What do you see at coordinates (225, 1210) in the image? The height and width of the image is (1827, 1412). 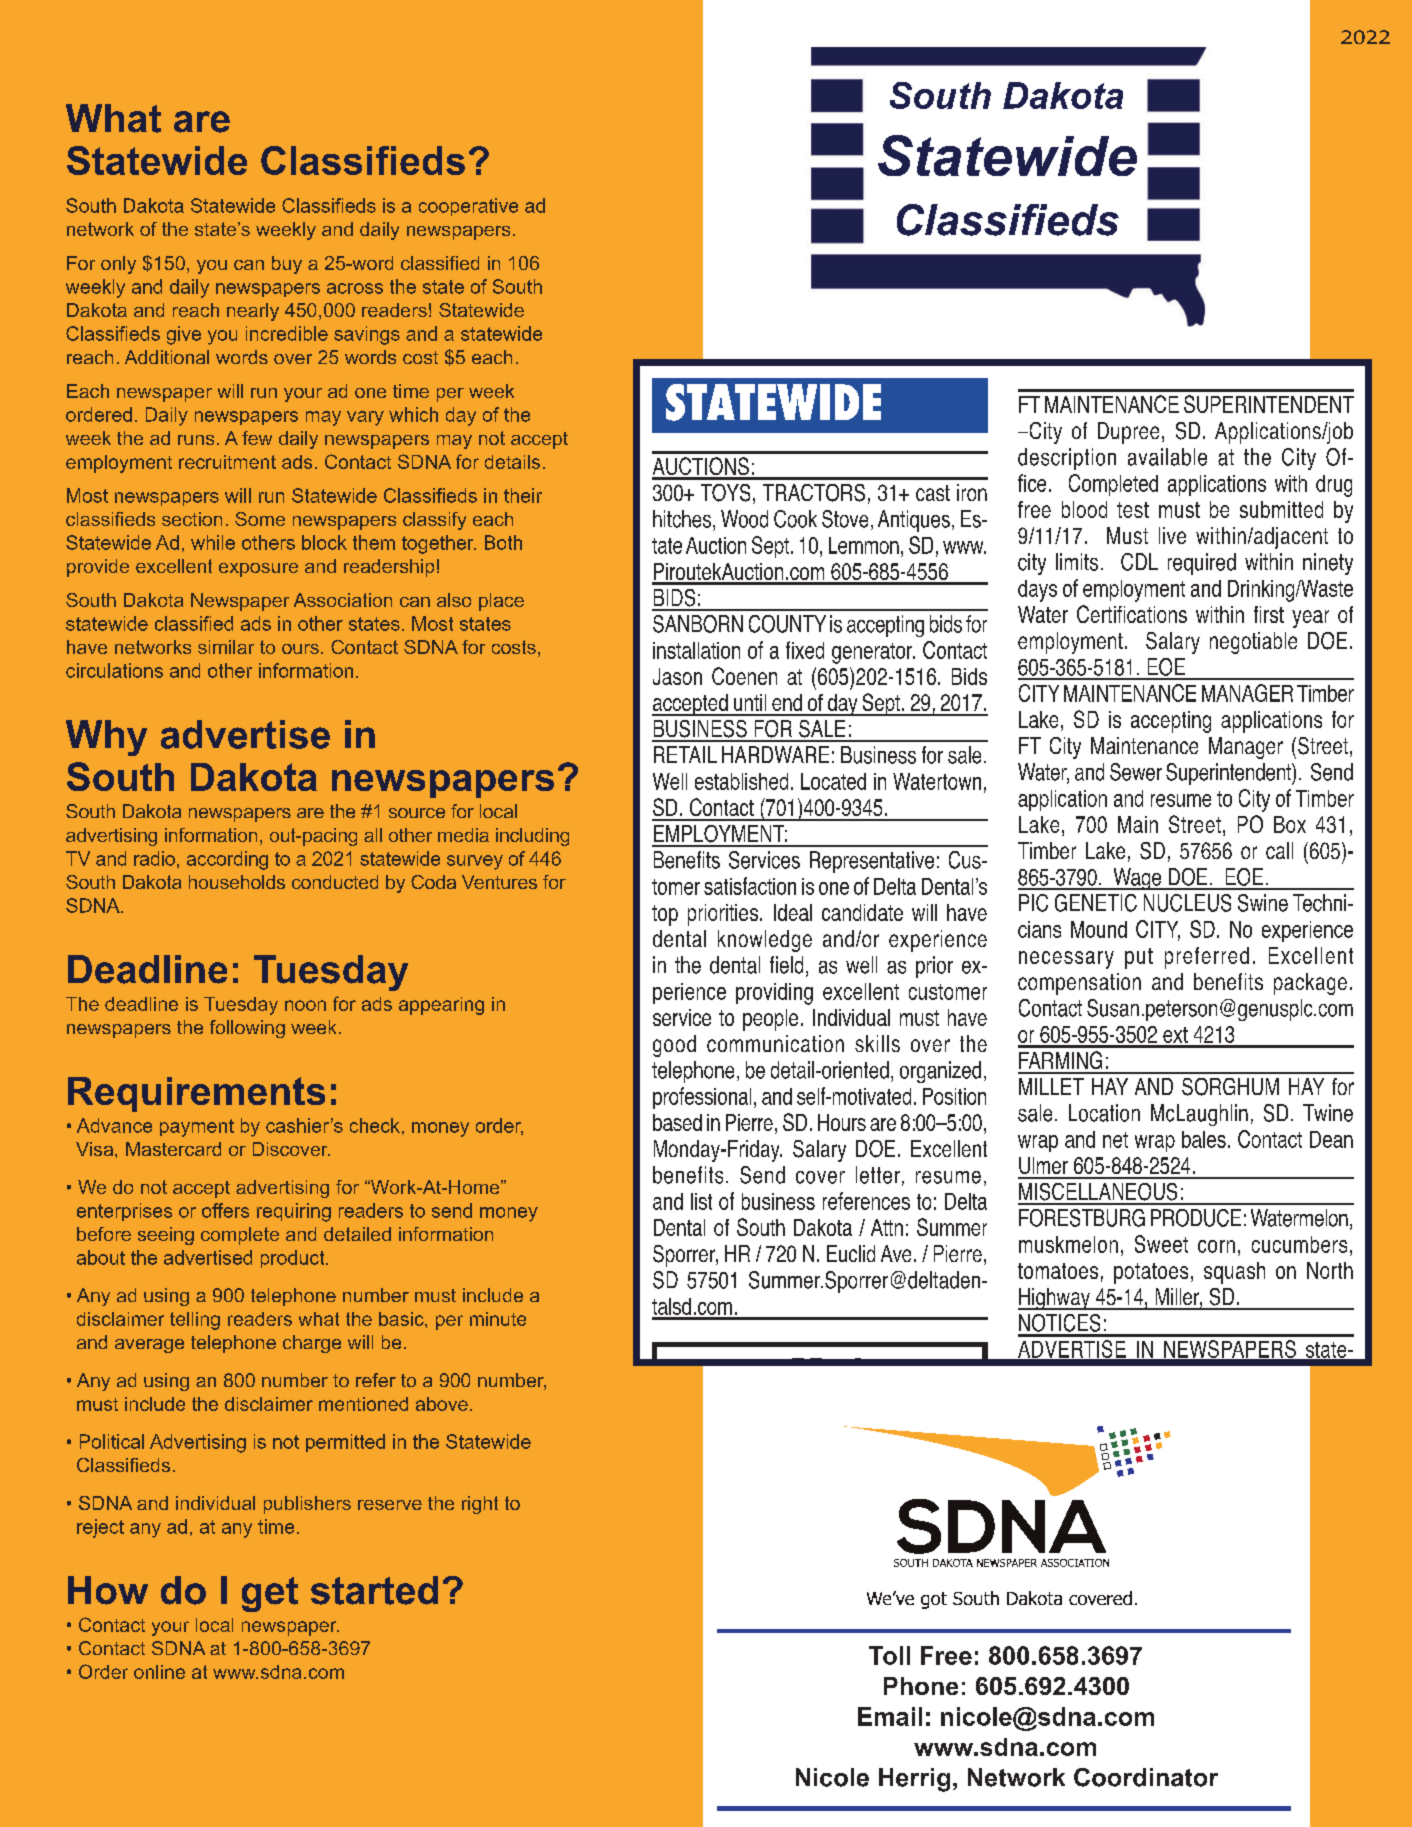 I see `offers` at bounding box center [225, 1210].
